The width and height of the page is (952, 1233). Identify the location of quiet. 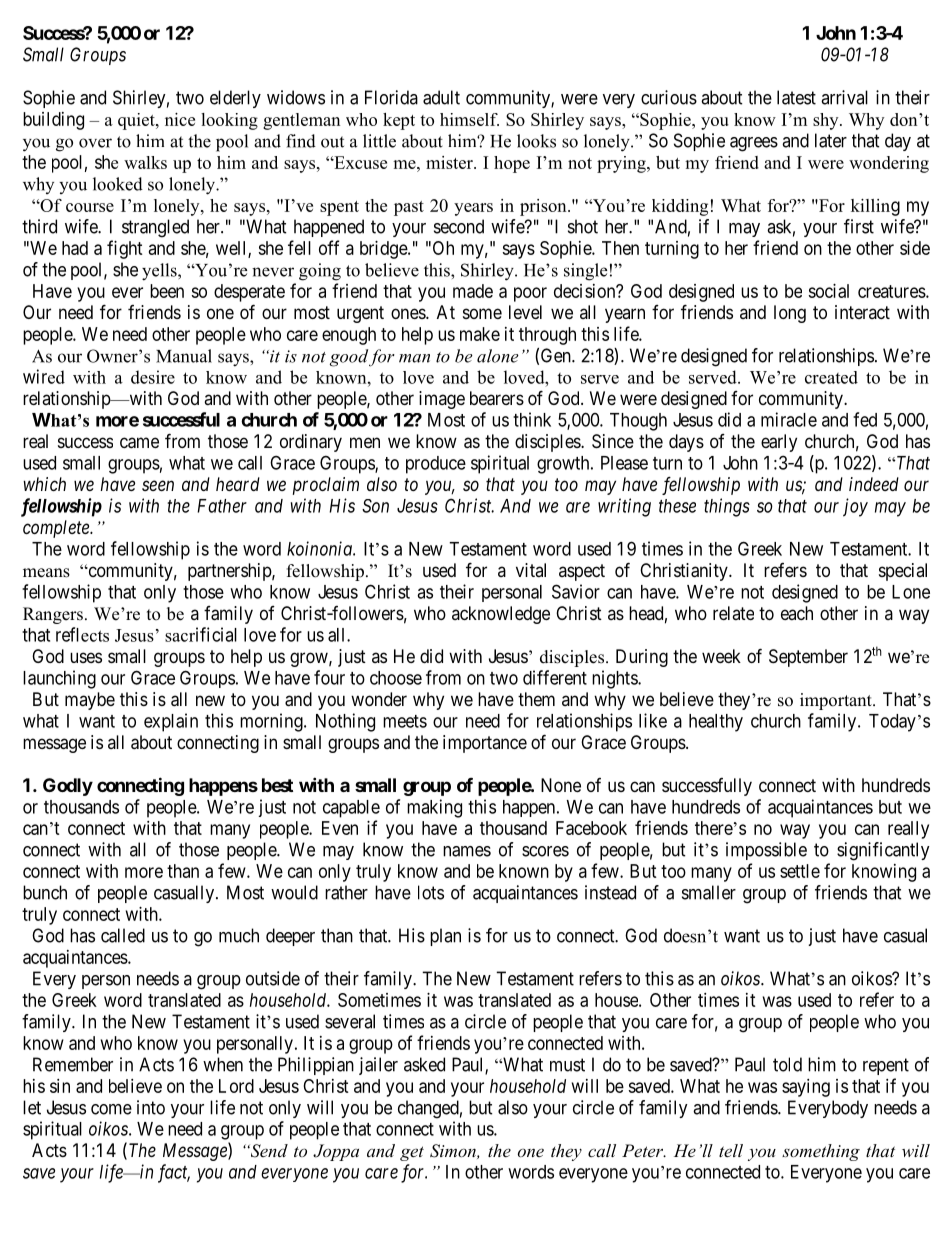
(137, 121).
